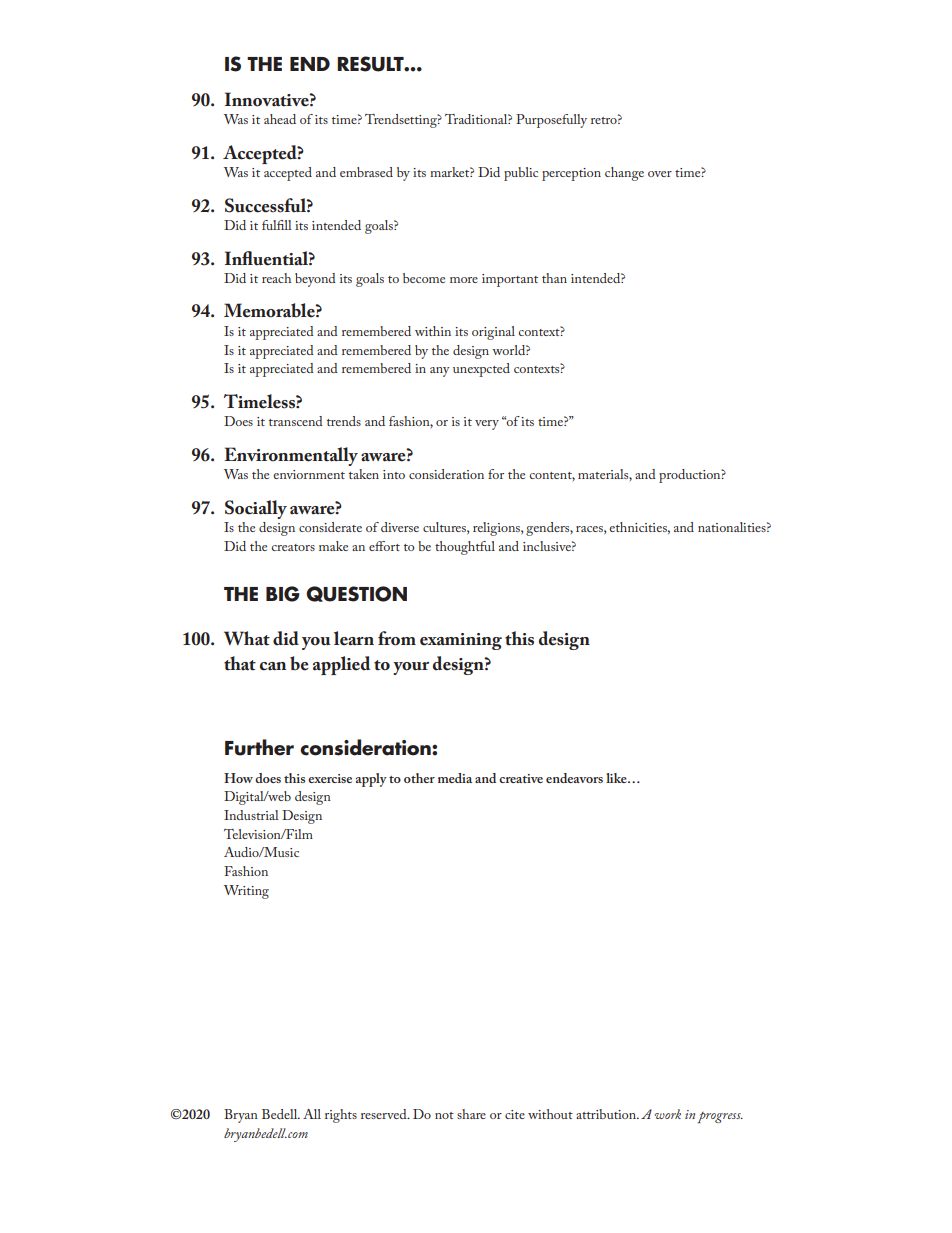 This screenshot has width=952, height=1233. Describe the element at coordinates (280, 119) in the screenshot. I see `ahead` at that location.
